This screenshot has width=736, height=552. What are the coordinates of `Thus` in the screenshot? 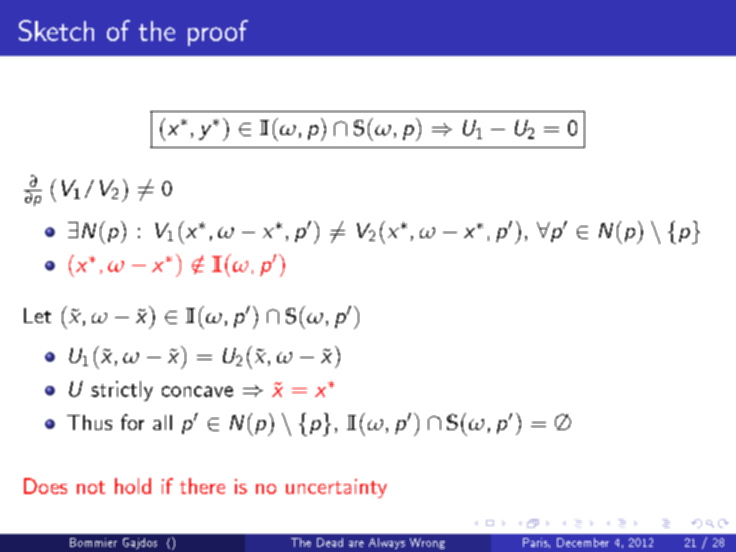 It's located at (89, 422).
